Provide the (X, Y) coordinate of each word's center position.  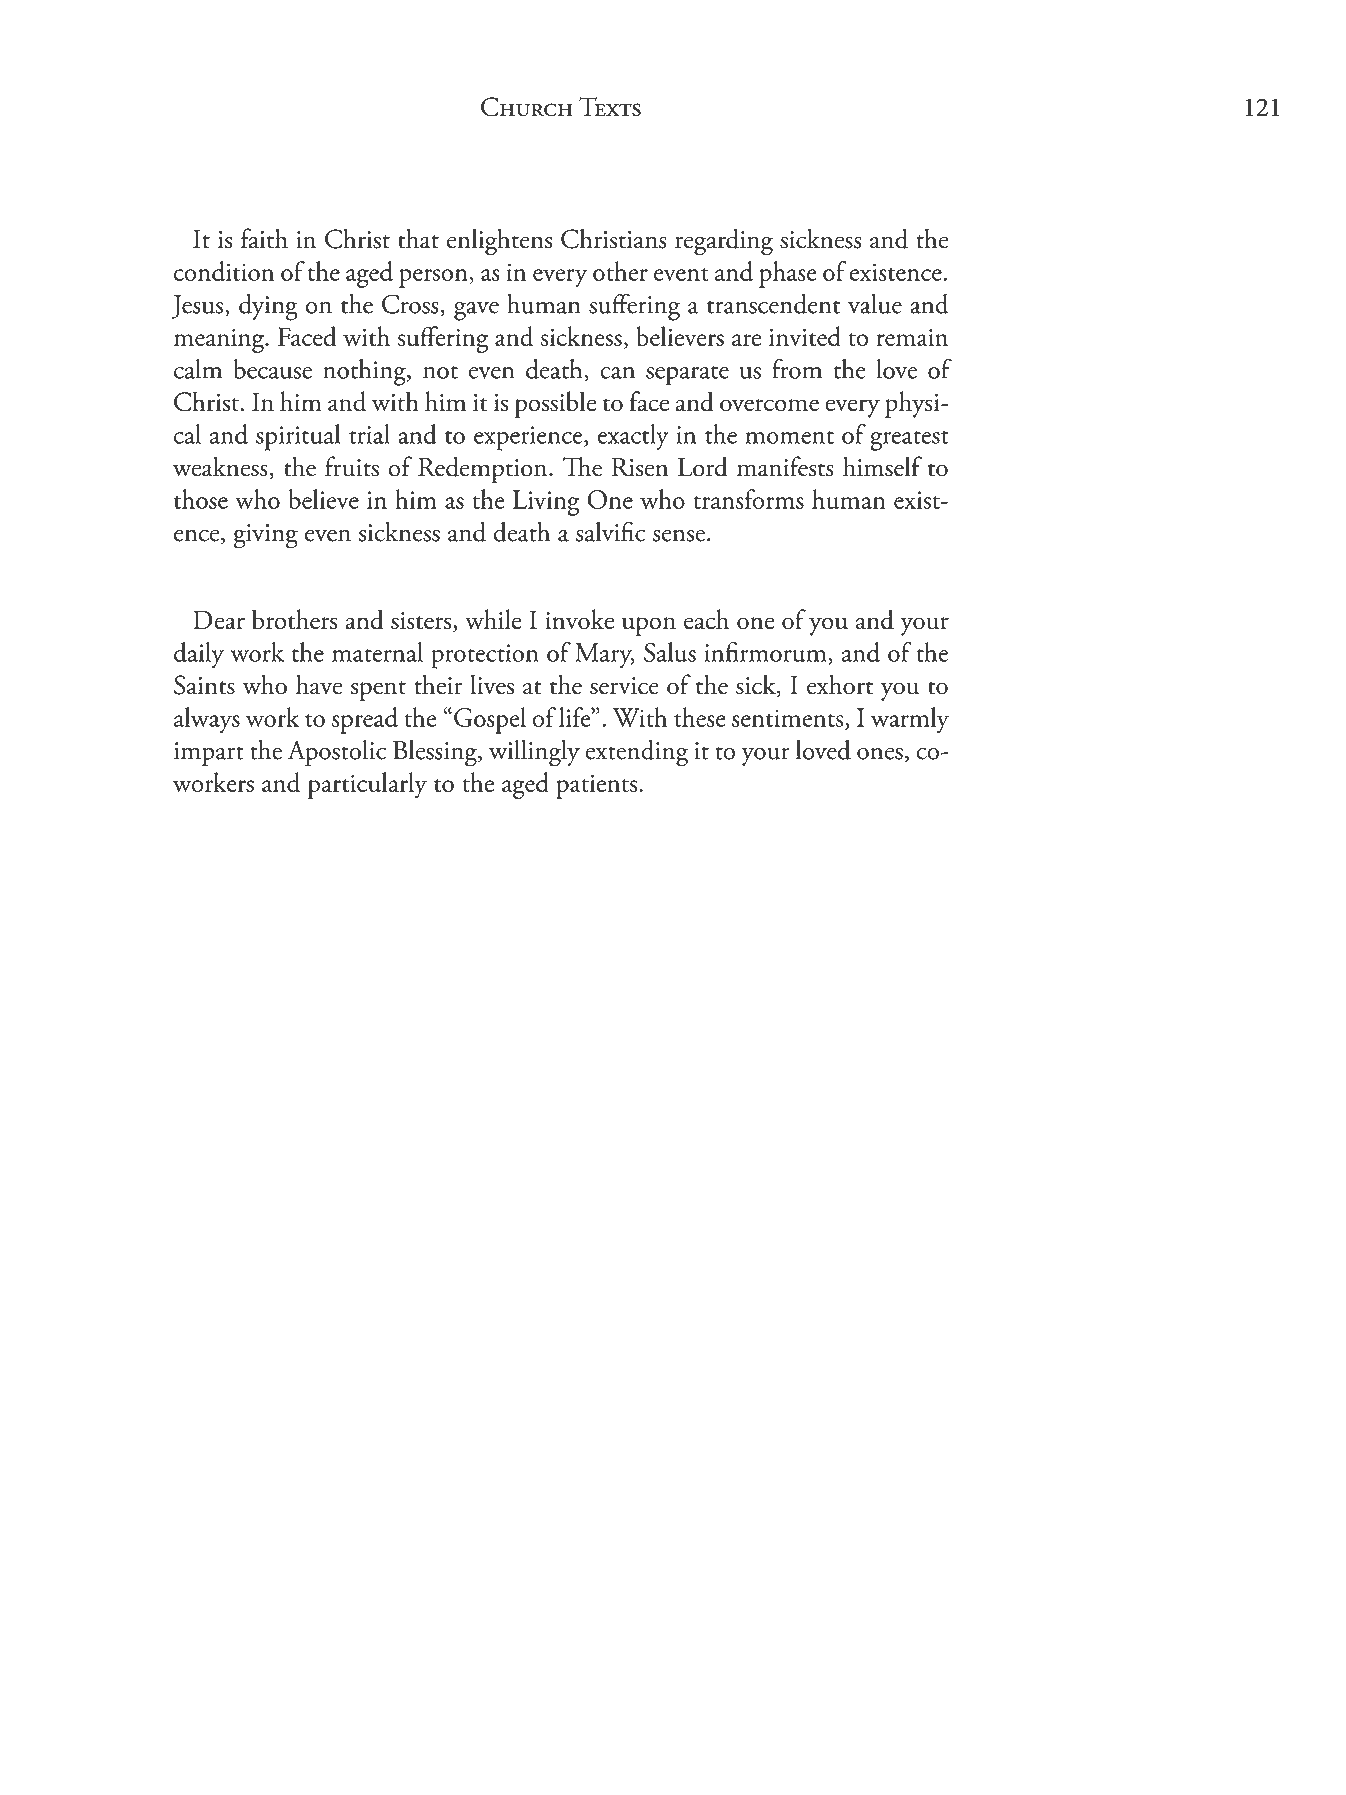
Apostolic (337, 753)
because (273, 369)
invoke (579, 619)
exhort (840, 684)
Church (527, 107)
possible (555, 404)
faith (264, 238)
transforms (749, 499)
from (797, 368)
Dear (219, 619)
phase (788, 274)
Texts (610, 107)
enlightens (499, 242)
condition (224, 271)
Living (546, 503)
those (201, 499)
